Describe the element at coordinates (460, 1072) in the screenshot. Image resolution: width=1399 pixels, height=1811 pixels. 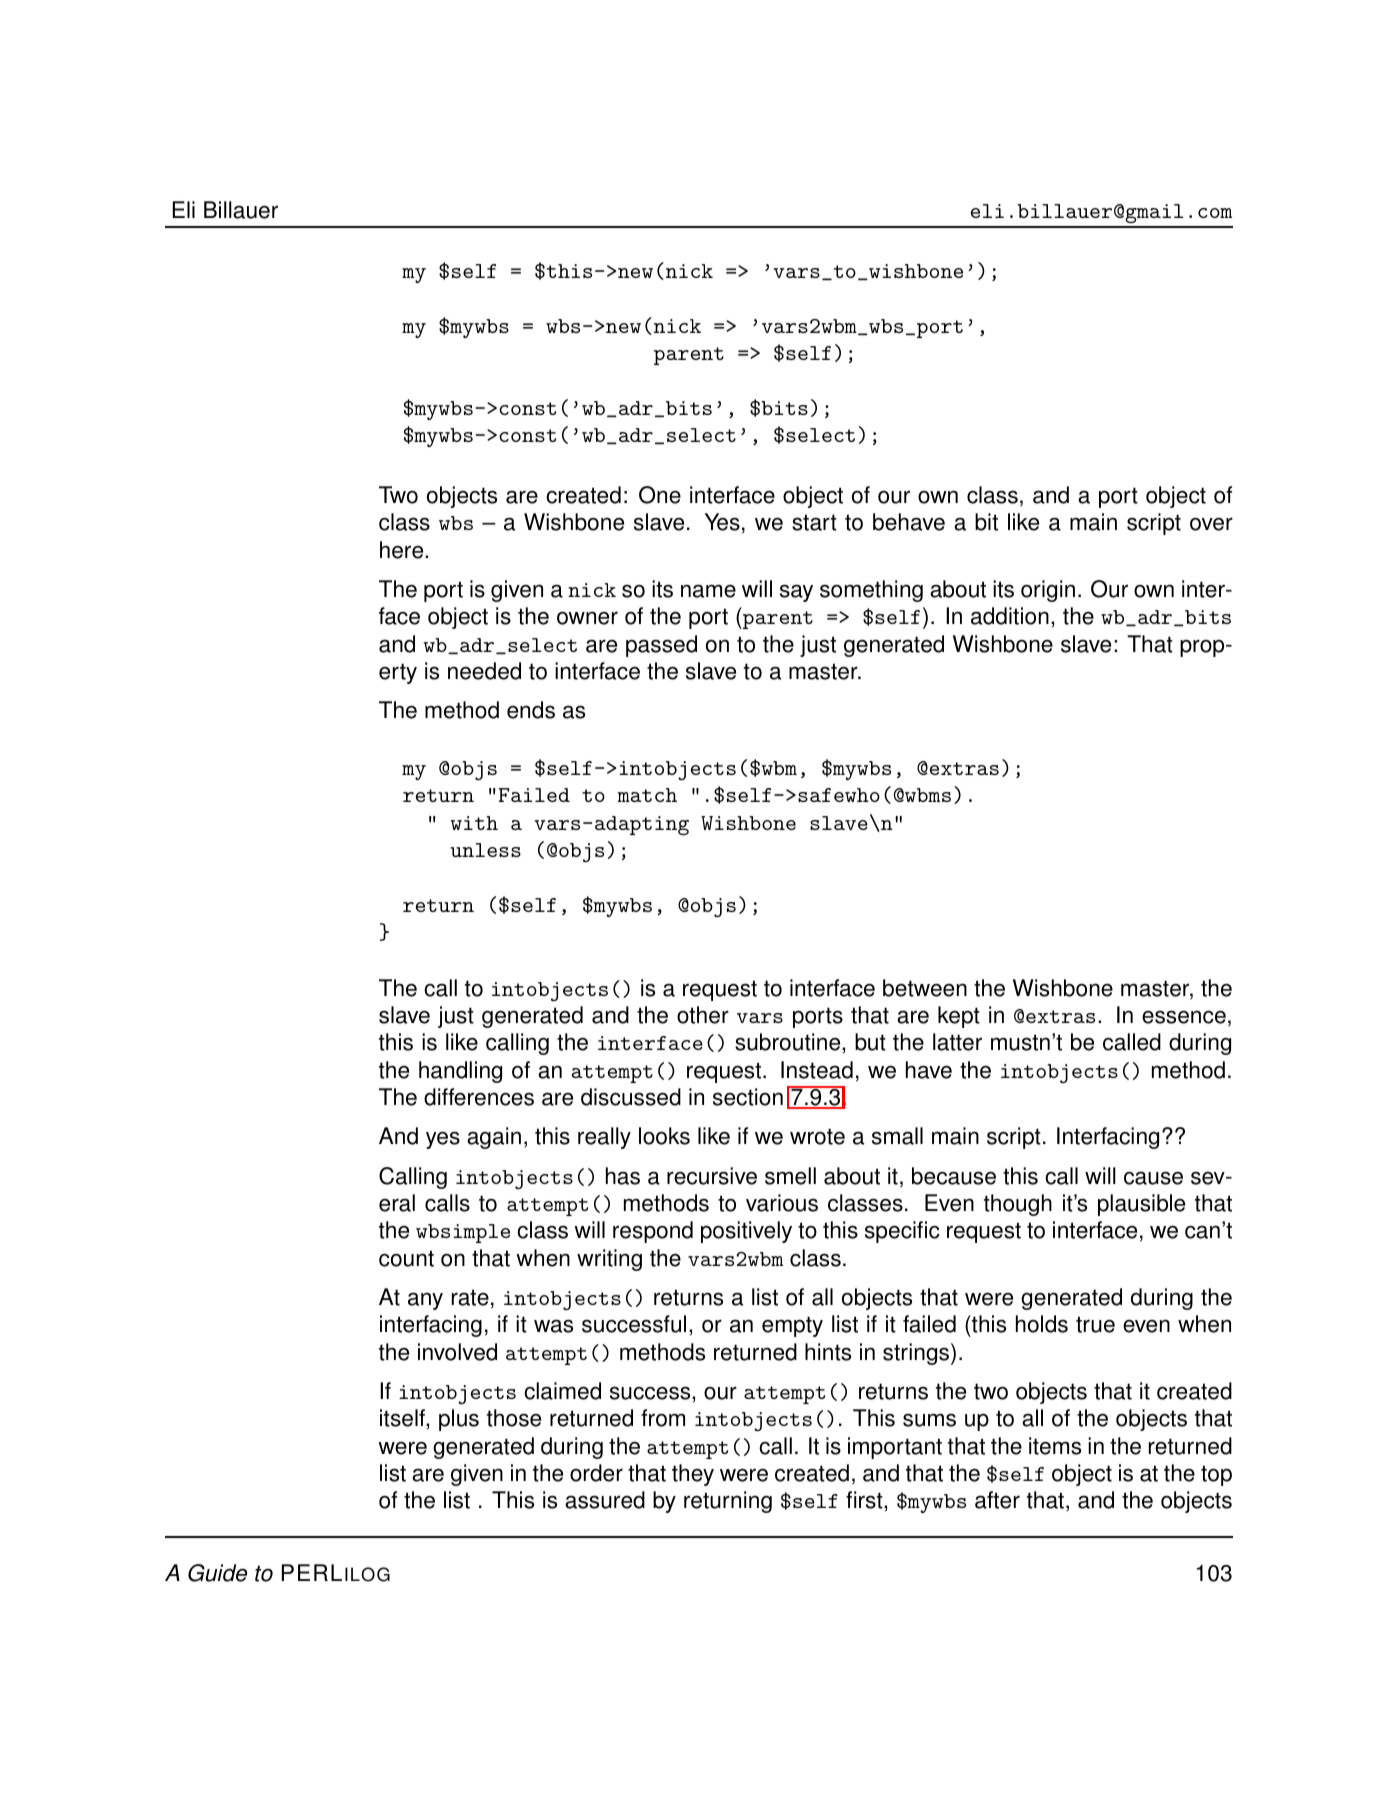
I see `handling` at that location.
